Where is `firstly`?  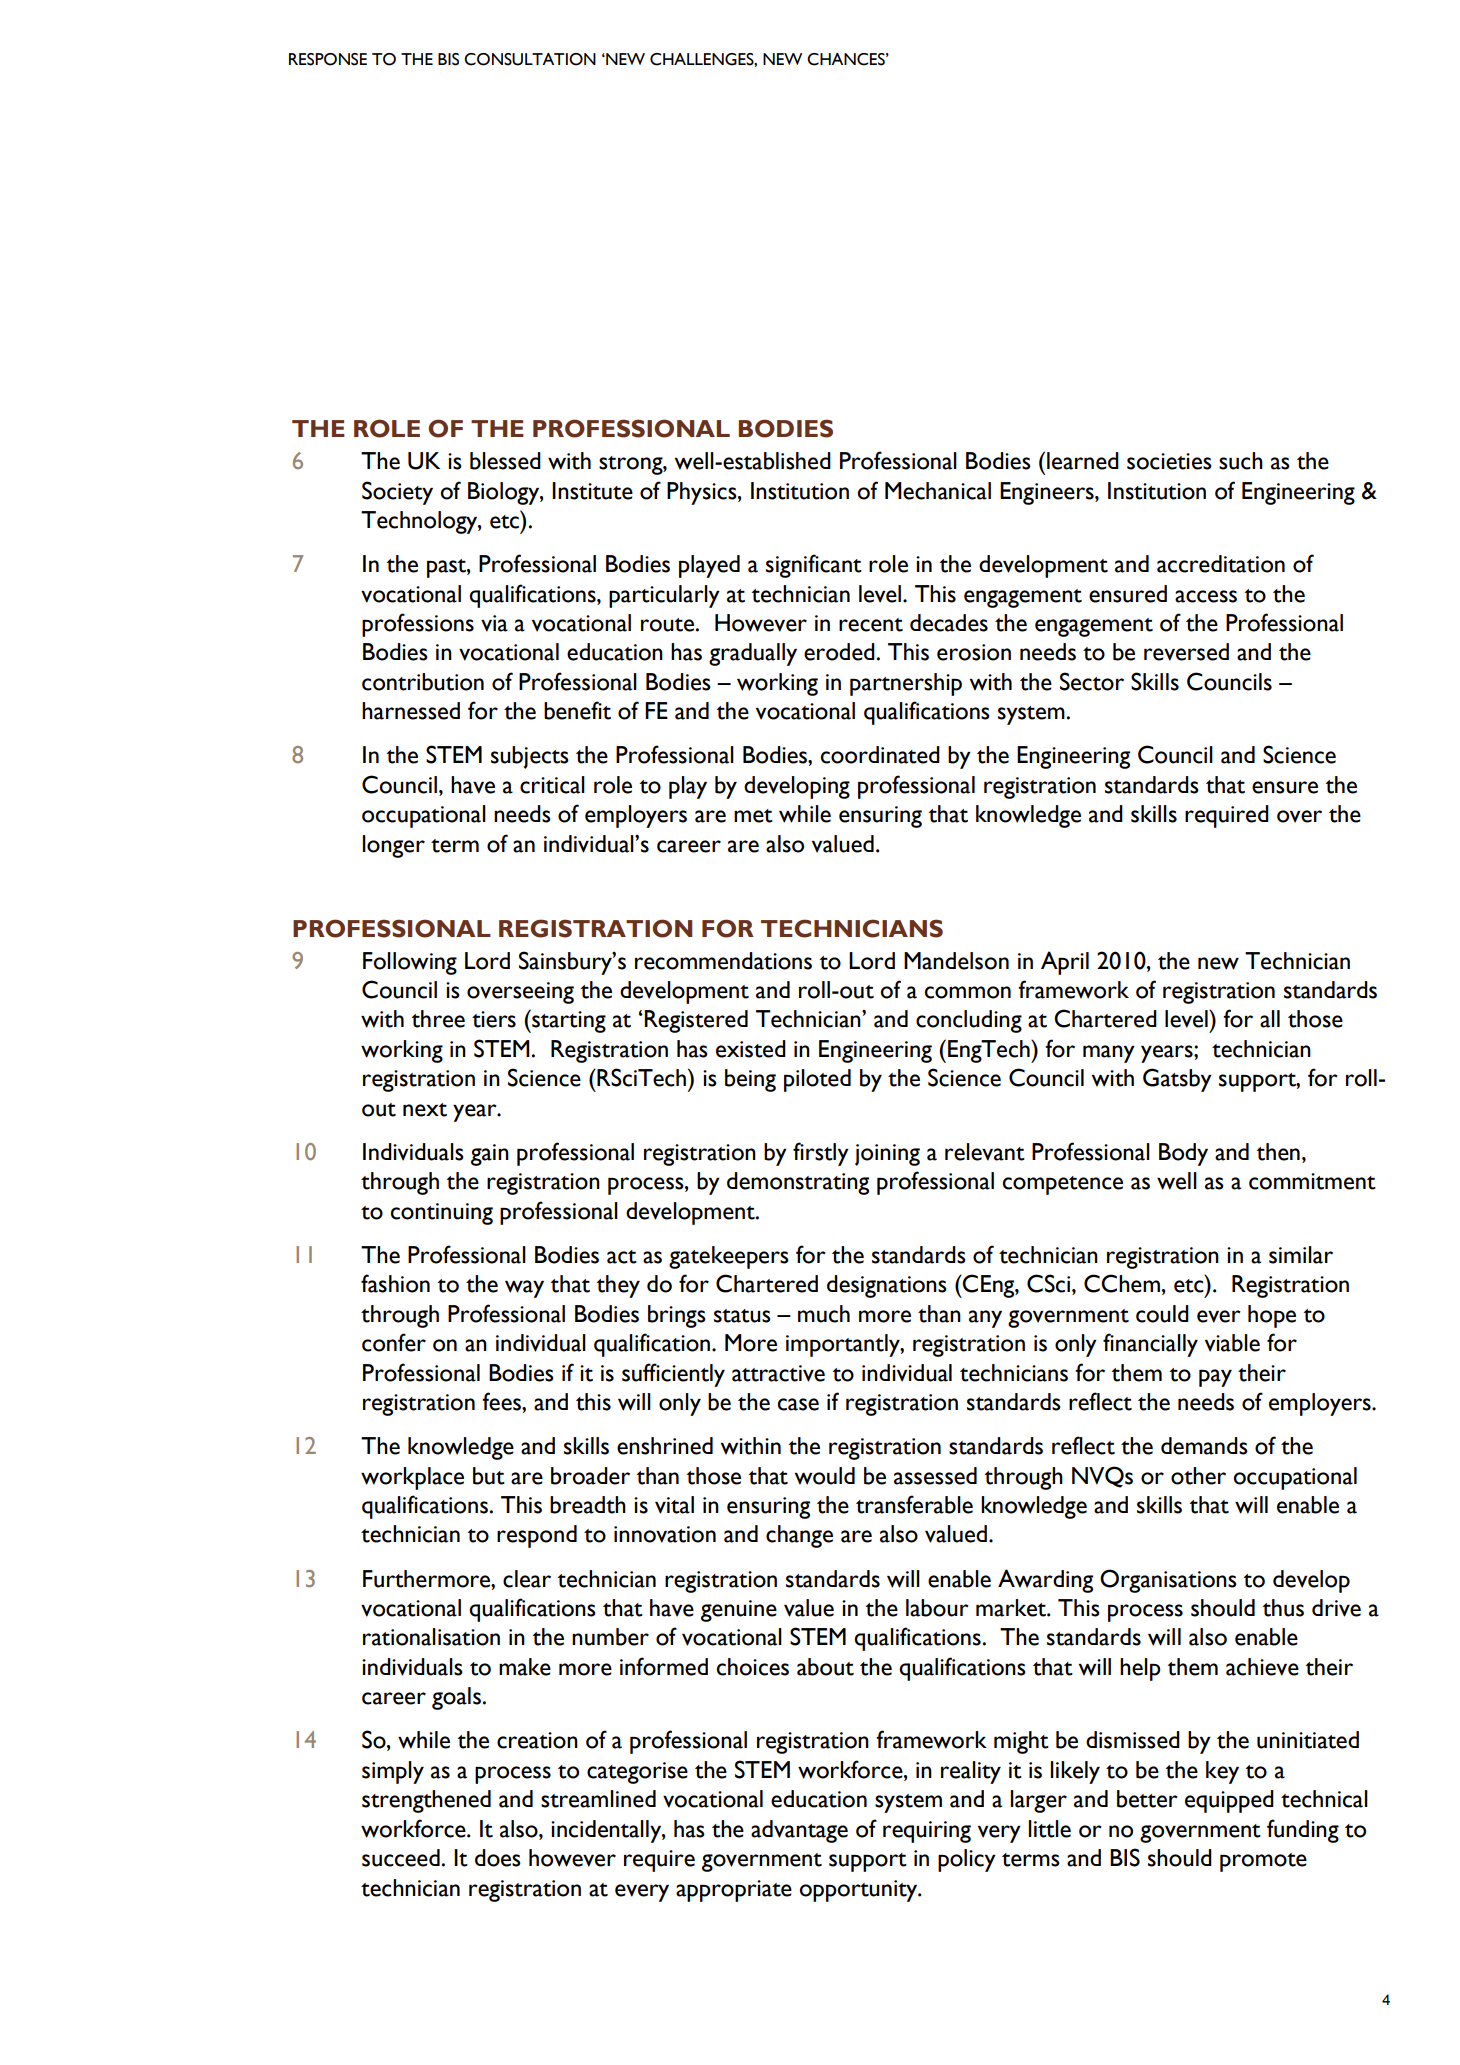 firstly is located at coordinates (821, 1154).
